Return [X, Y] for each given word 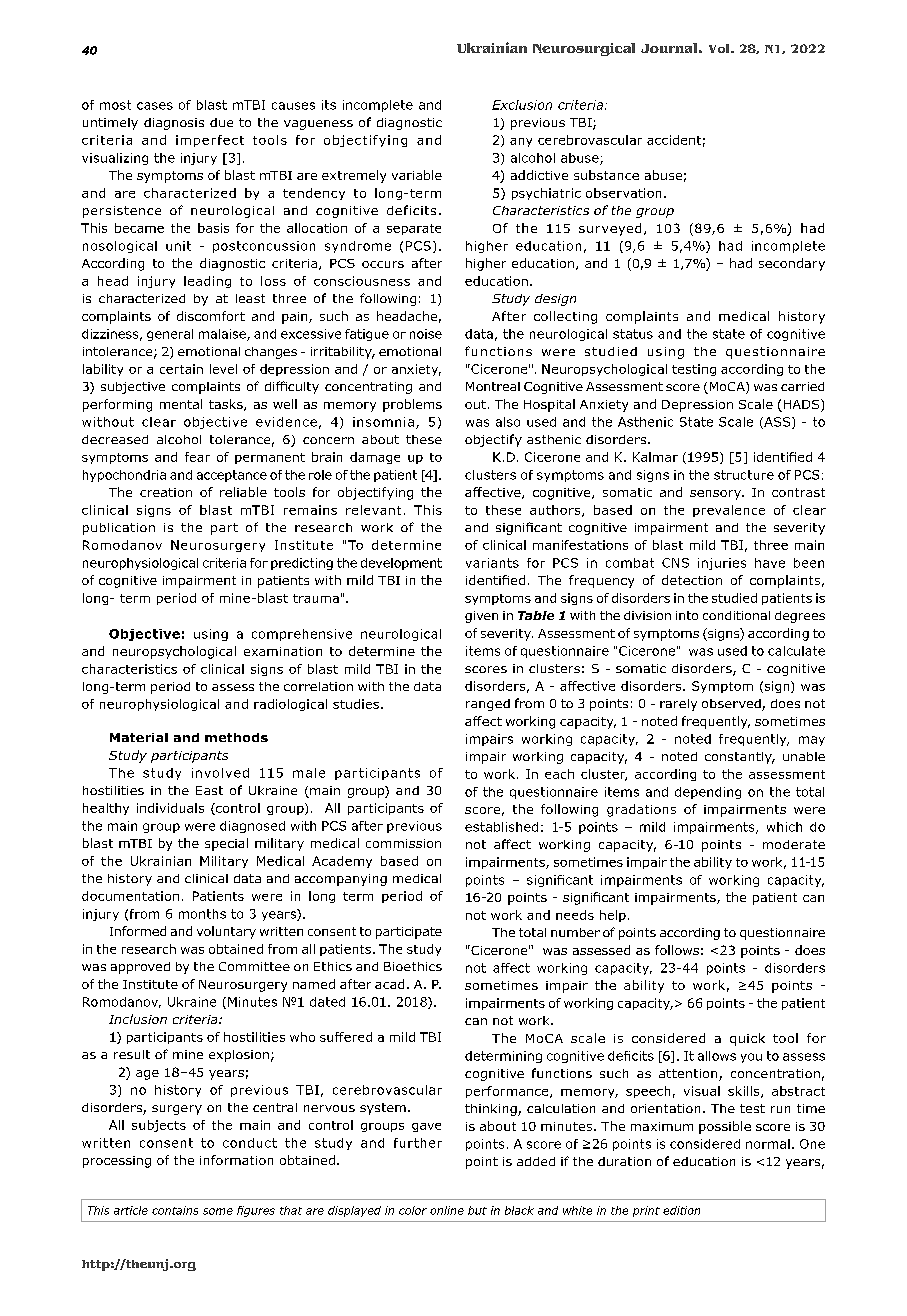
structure [744, 475]
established [501, 827]
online [447, 1210]
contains [175, 1210]
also [508, 422]
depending [708, 793]
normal [768, 1144]
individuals [170, 808]
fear [197, 457]
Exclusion [522, 105]
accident [674, 140]
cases [155, 106]
